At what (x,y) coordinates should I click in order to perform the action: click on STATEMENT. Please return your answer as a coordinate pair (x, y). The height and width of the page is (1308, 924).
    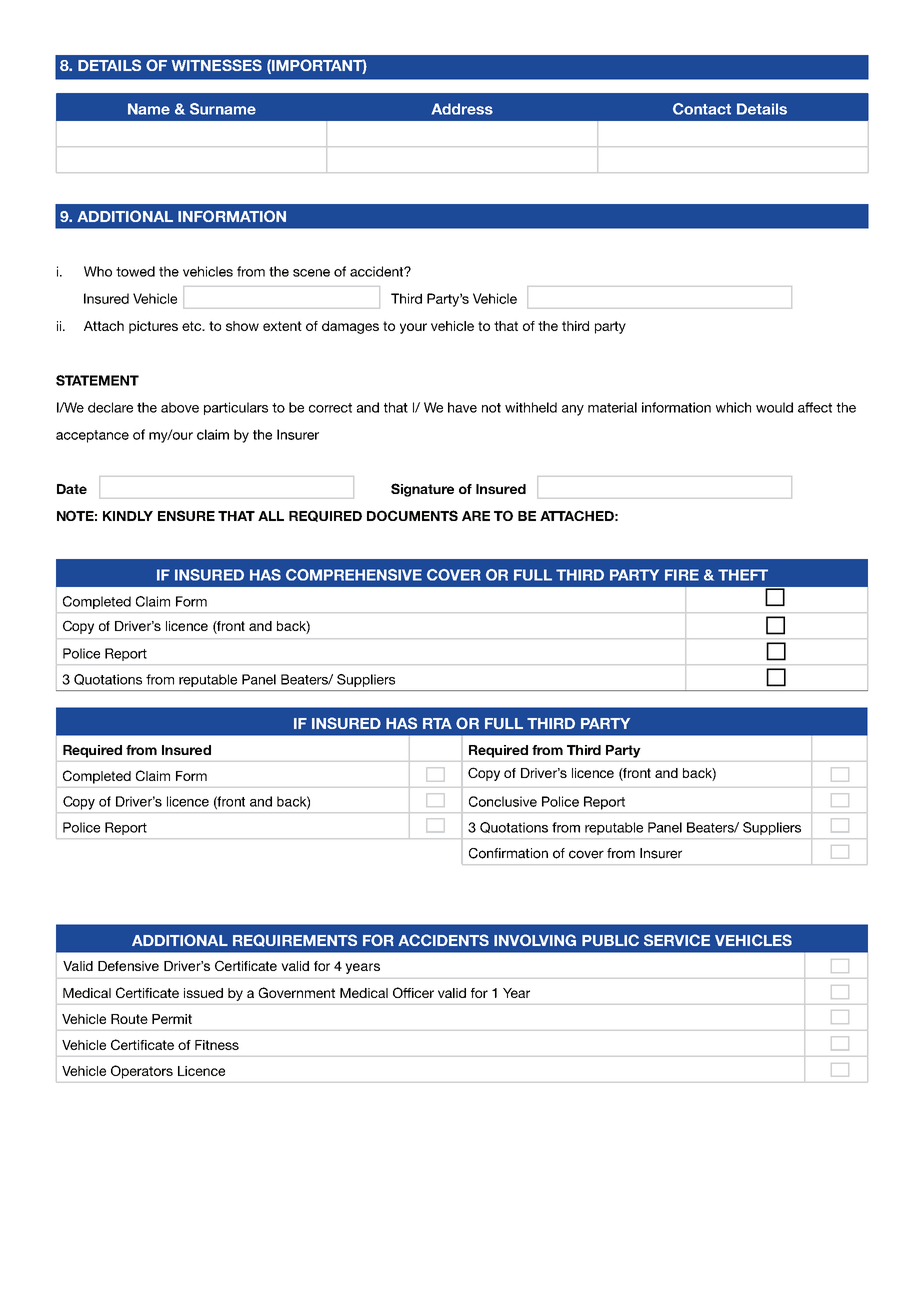
    Looking at the image, I should click on (97, 380).
